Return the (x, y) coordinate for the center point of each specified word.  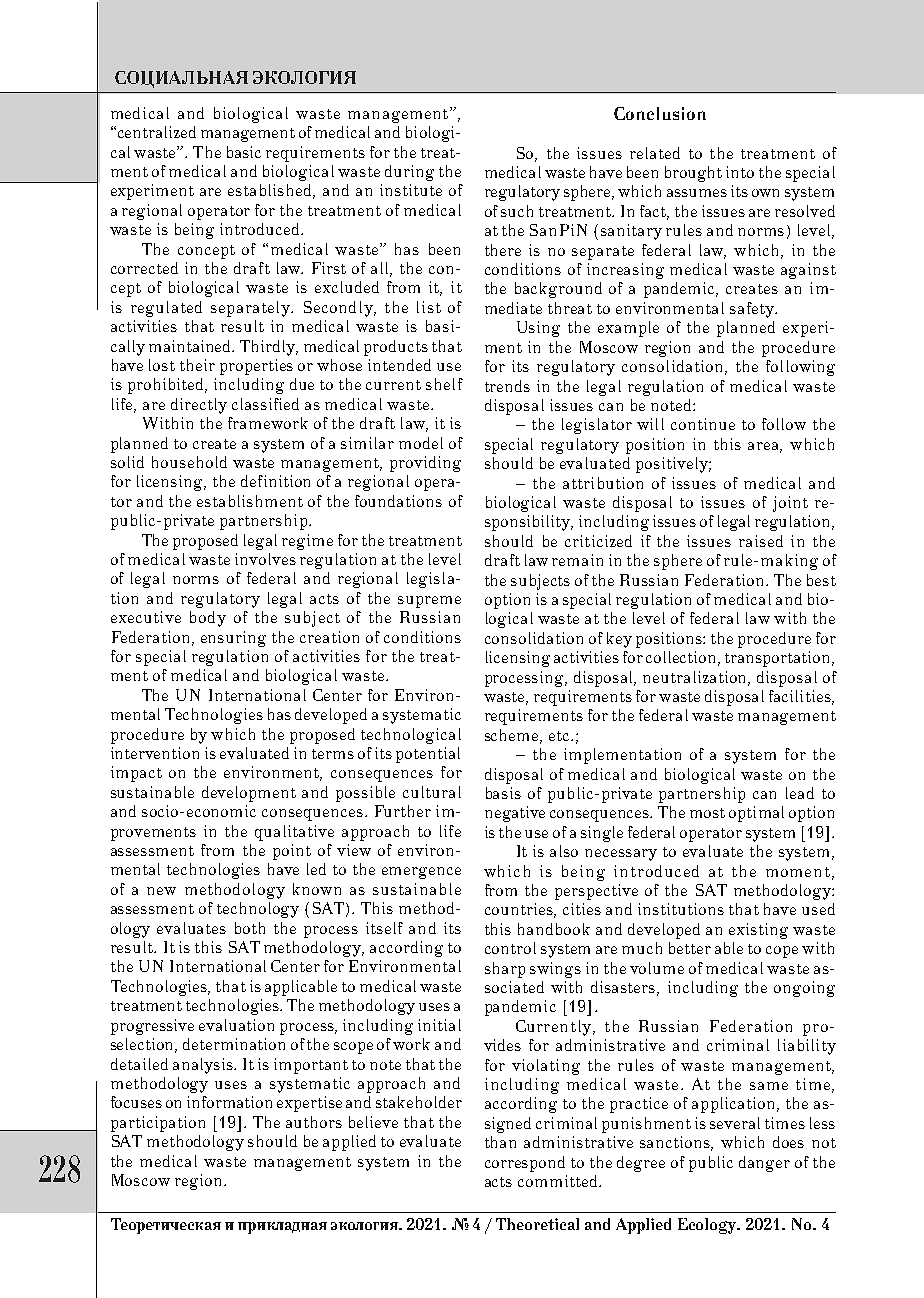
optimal (756, 814)
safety (753, 310)
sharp (505, 970)
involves (265, 559)
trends (507, 386)
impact (136, 774)
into (740, 172)
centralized (157, 132)
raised (761, 541)
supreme (429, 602)
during (409, 173)
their (197, 365)
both (250, 928)
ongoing (804, 989)
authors (314, 1122)
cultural (432, 792)
